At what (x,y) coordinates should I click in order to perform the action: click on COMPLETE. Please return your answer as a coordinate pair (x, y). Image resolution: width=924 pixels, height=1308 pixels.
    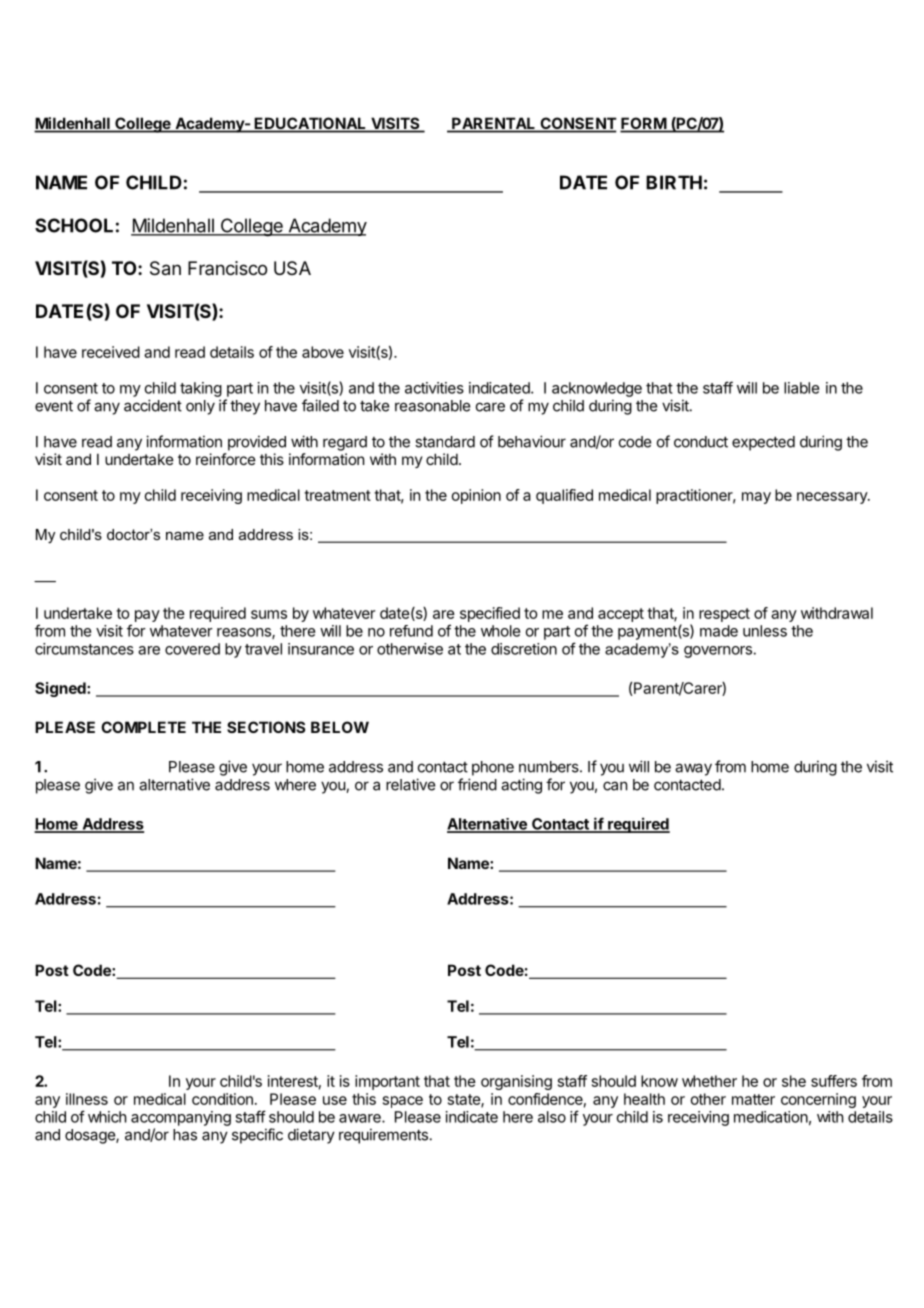
    Looking at the image, I should click on (143, 727).
